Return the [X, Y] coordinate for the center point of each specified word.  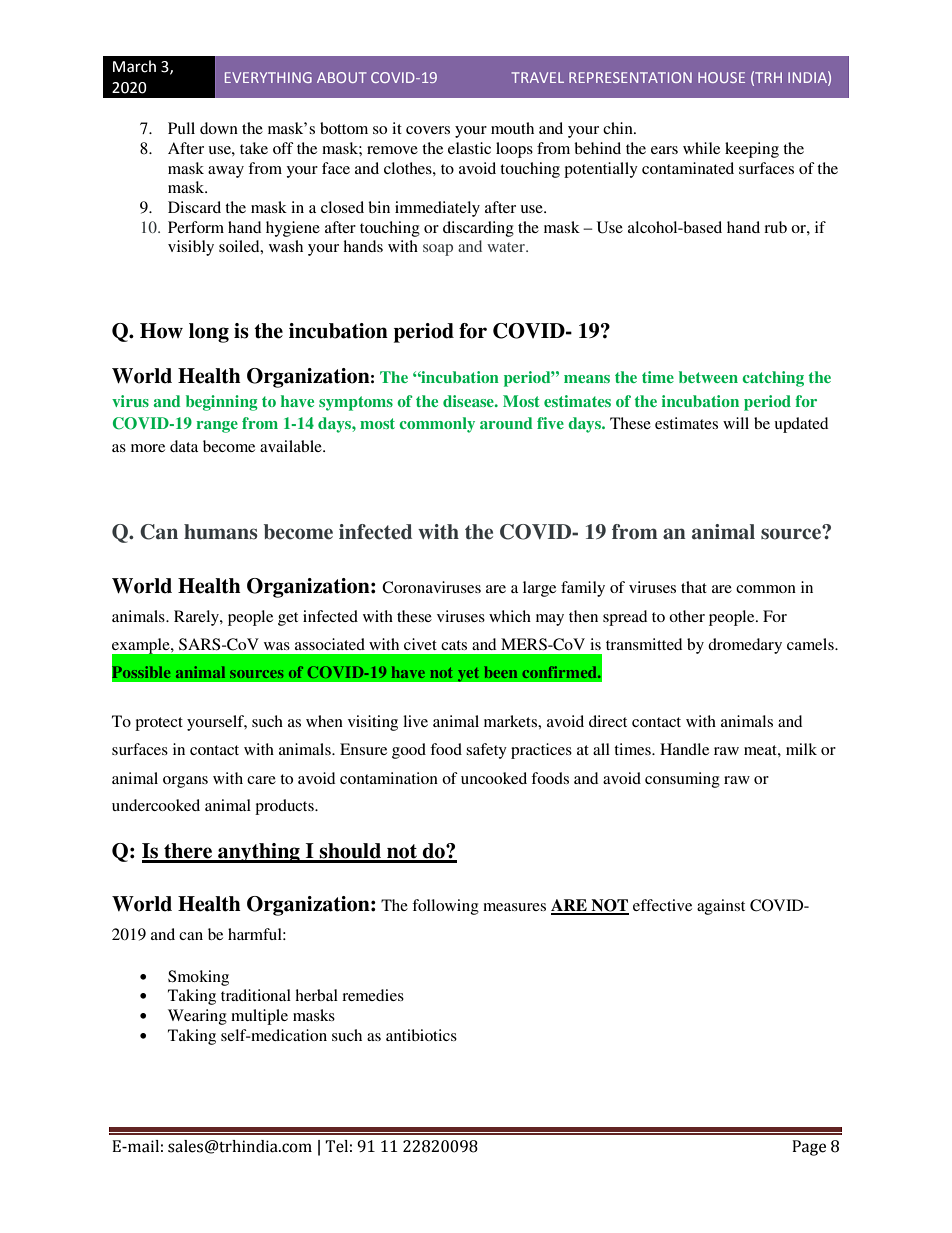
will [736, 423]
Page [809, 1148]
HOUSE [721, 77]
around [506, 423]
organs [185, 782]
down [219, 128]
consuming [682, 780]
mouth [512, 128]
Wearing [197, 1017]
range [217, 427]
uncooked [494, 778]
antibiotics [421, 1035]
